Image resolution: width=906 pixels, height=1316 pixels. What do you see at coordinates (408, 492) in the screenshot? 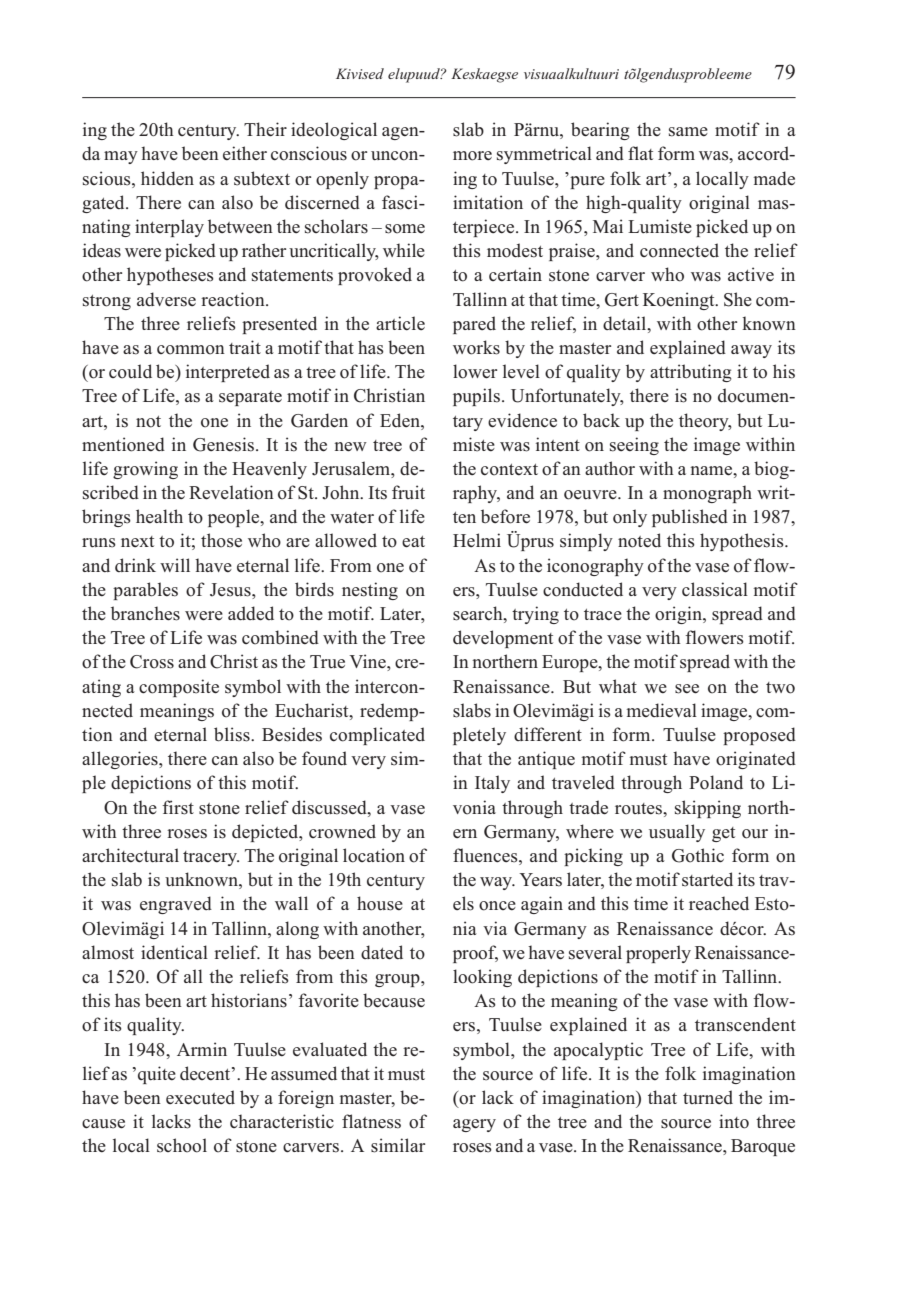
I see `fruit` at bounding box center [408, 492].
